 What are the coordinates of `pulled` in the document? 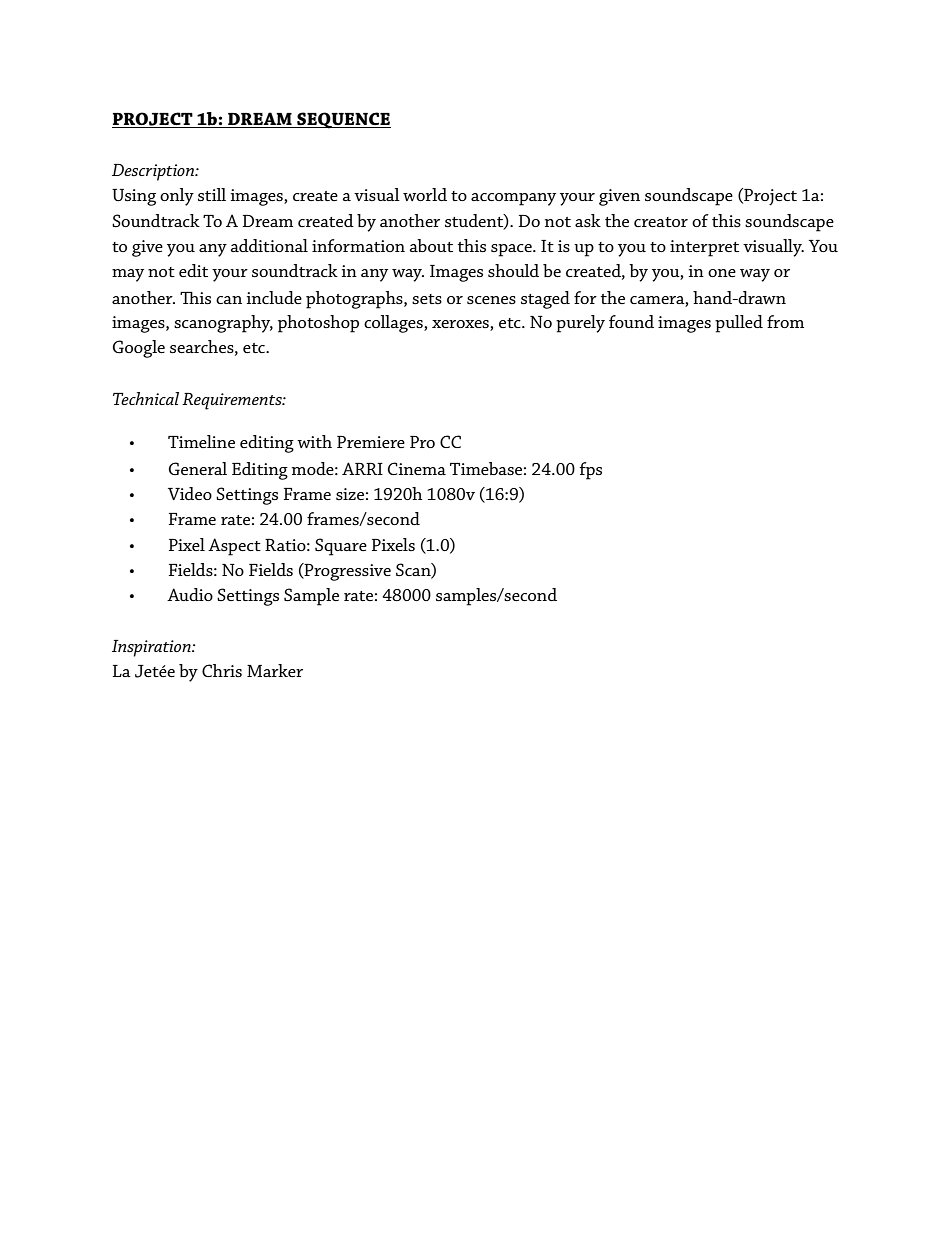 It's located at (739, 324).
